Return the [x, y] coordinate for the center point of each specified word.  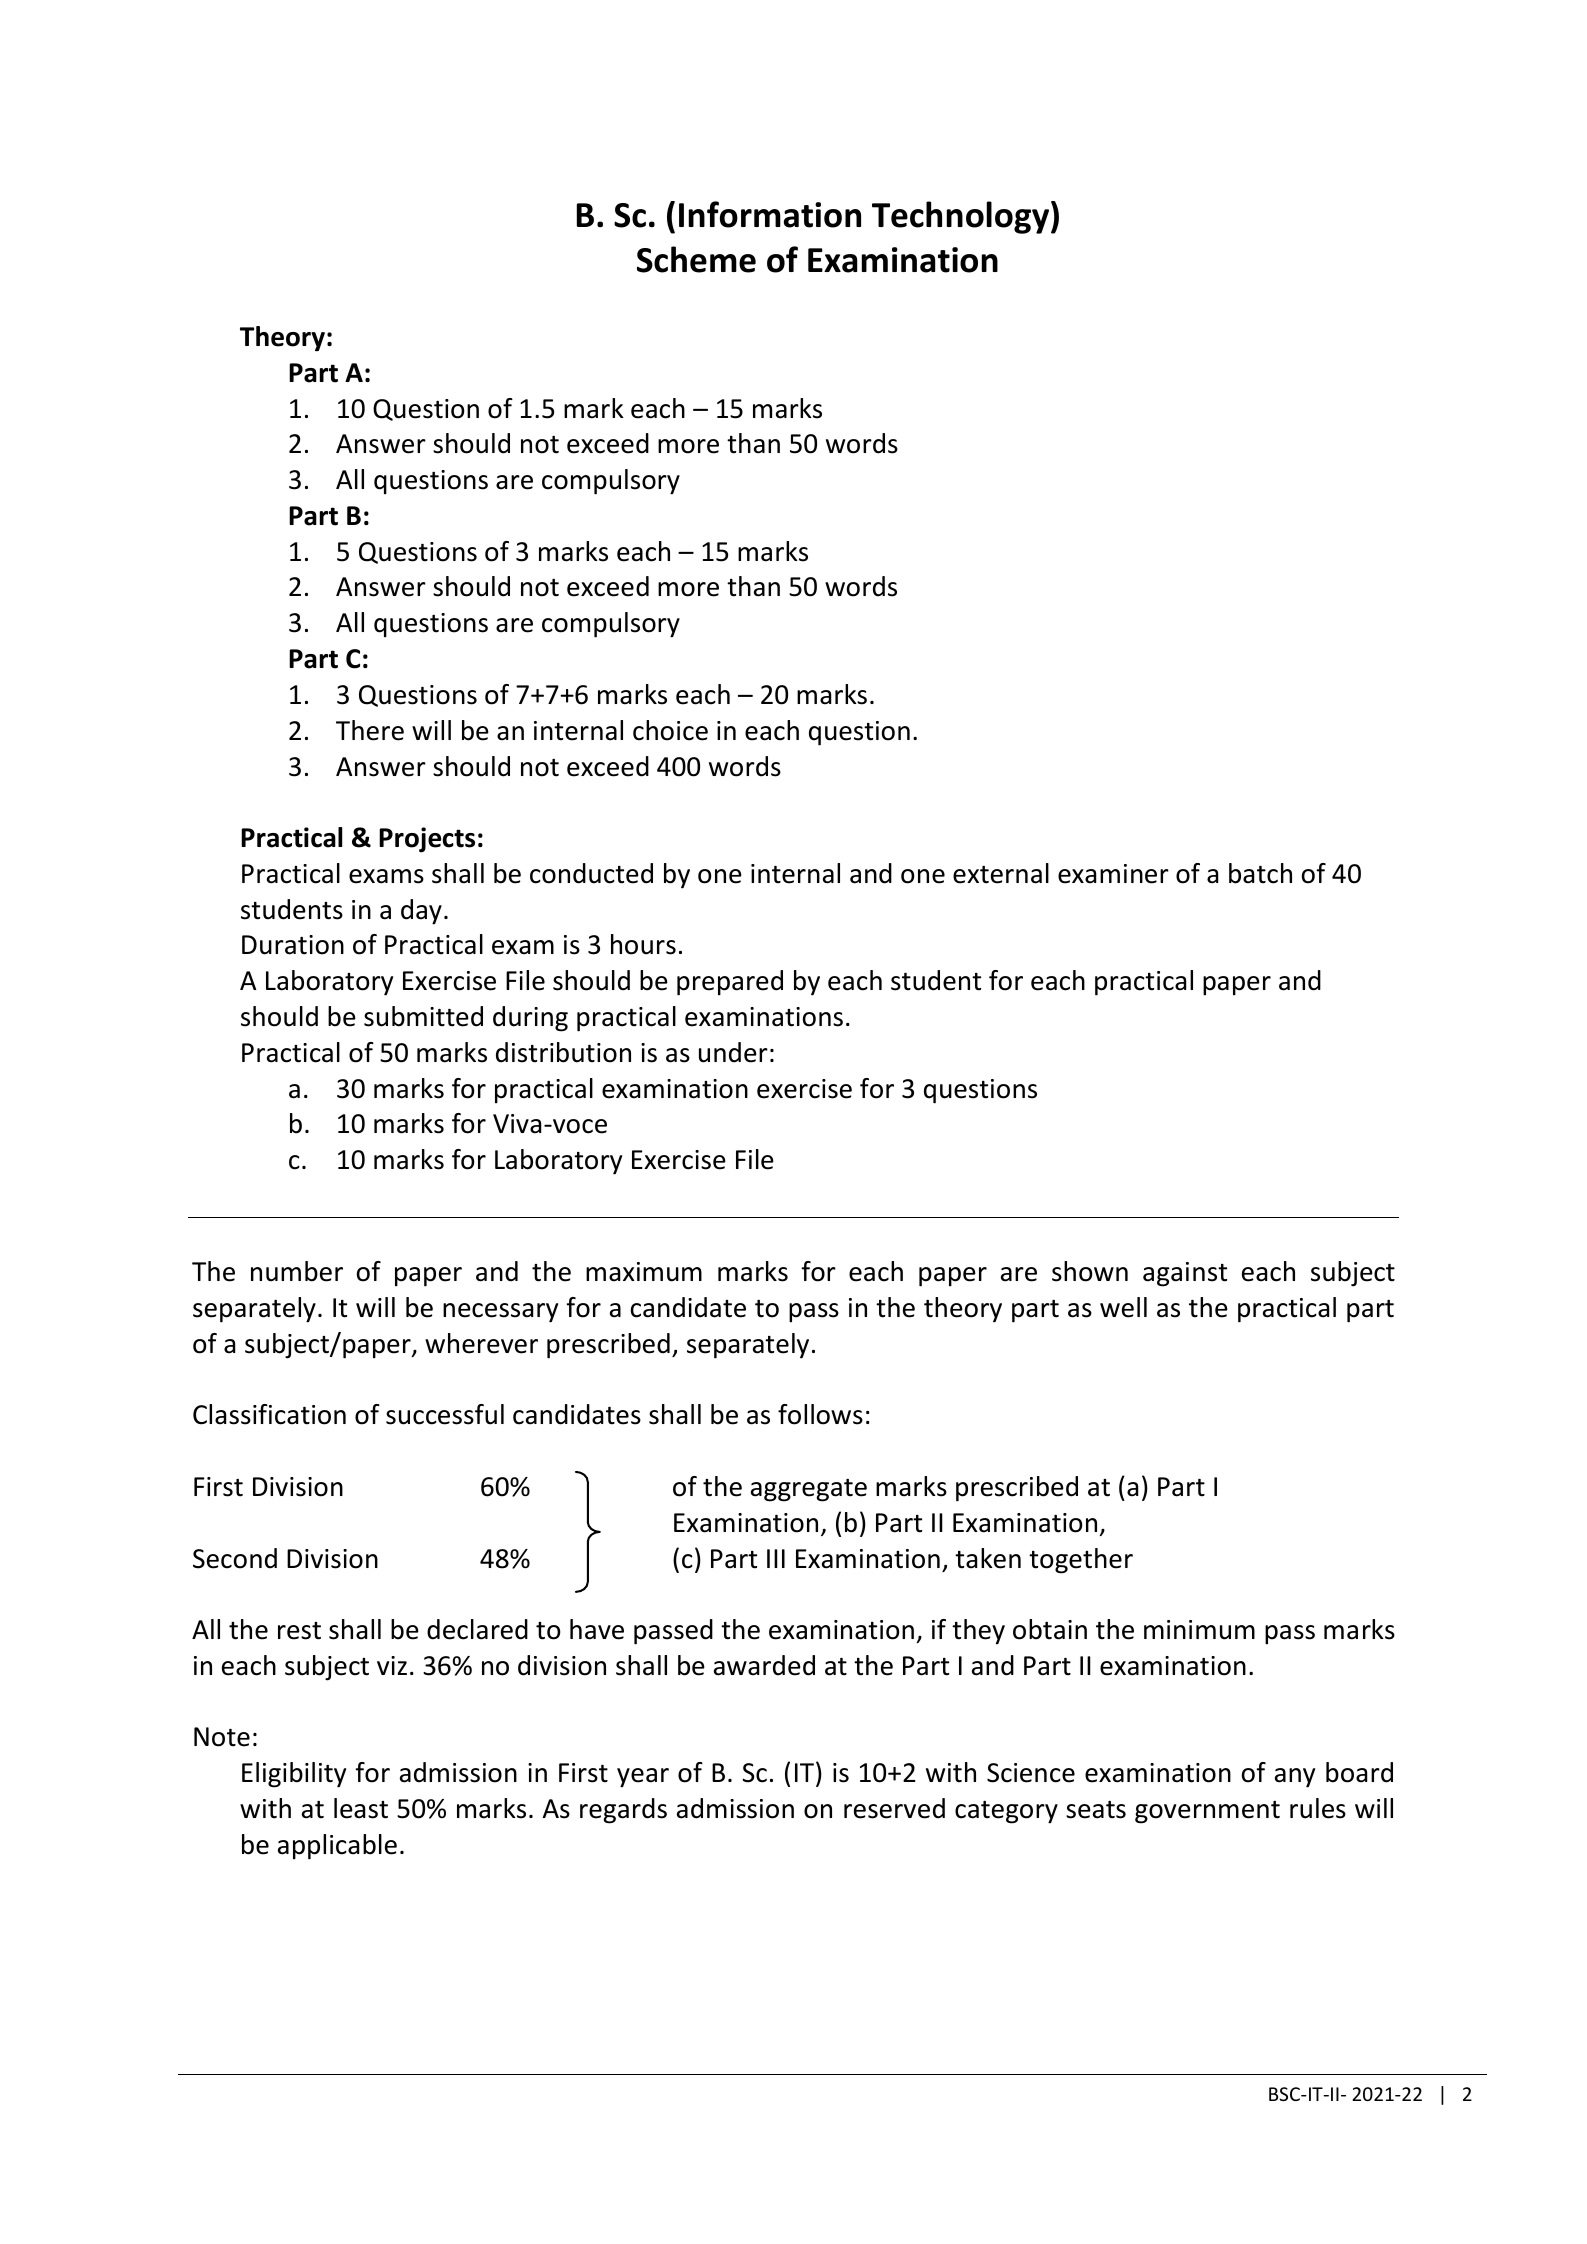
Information [770, 214]
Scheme [696, 259]
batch [1260, 873]
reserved [894, 1808]
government [1207, 1812]
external [1001, 873]
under [733, 1052]
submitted [423, 1016]
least [361, 1808]
